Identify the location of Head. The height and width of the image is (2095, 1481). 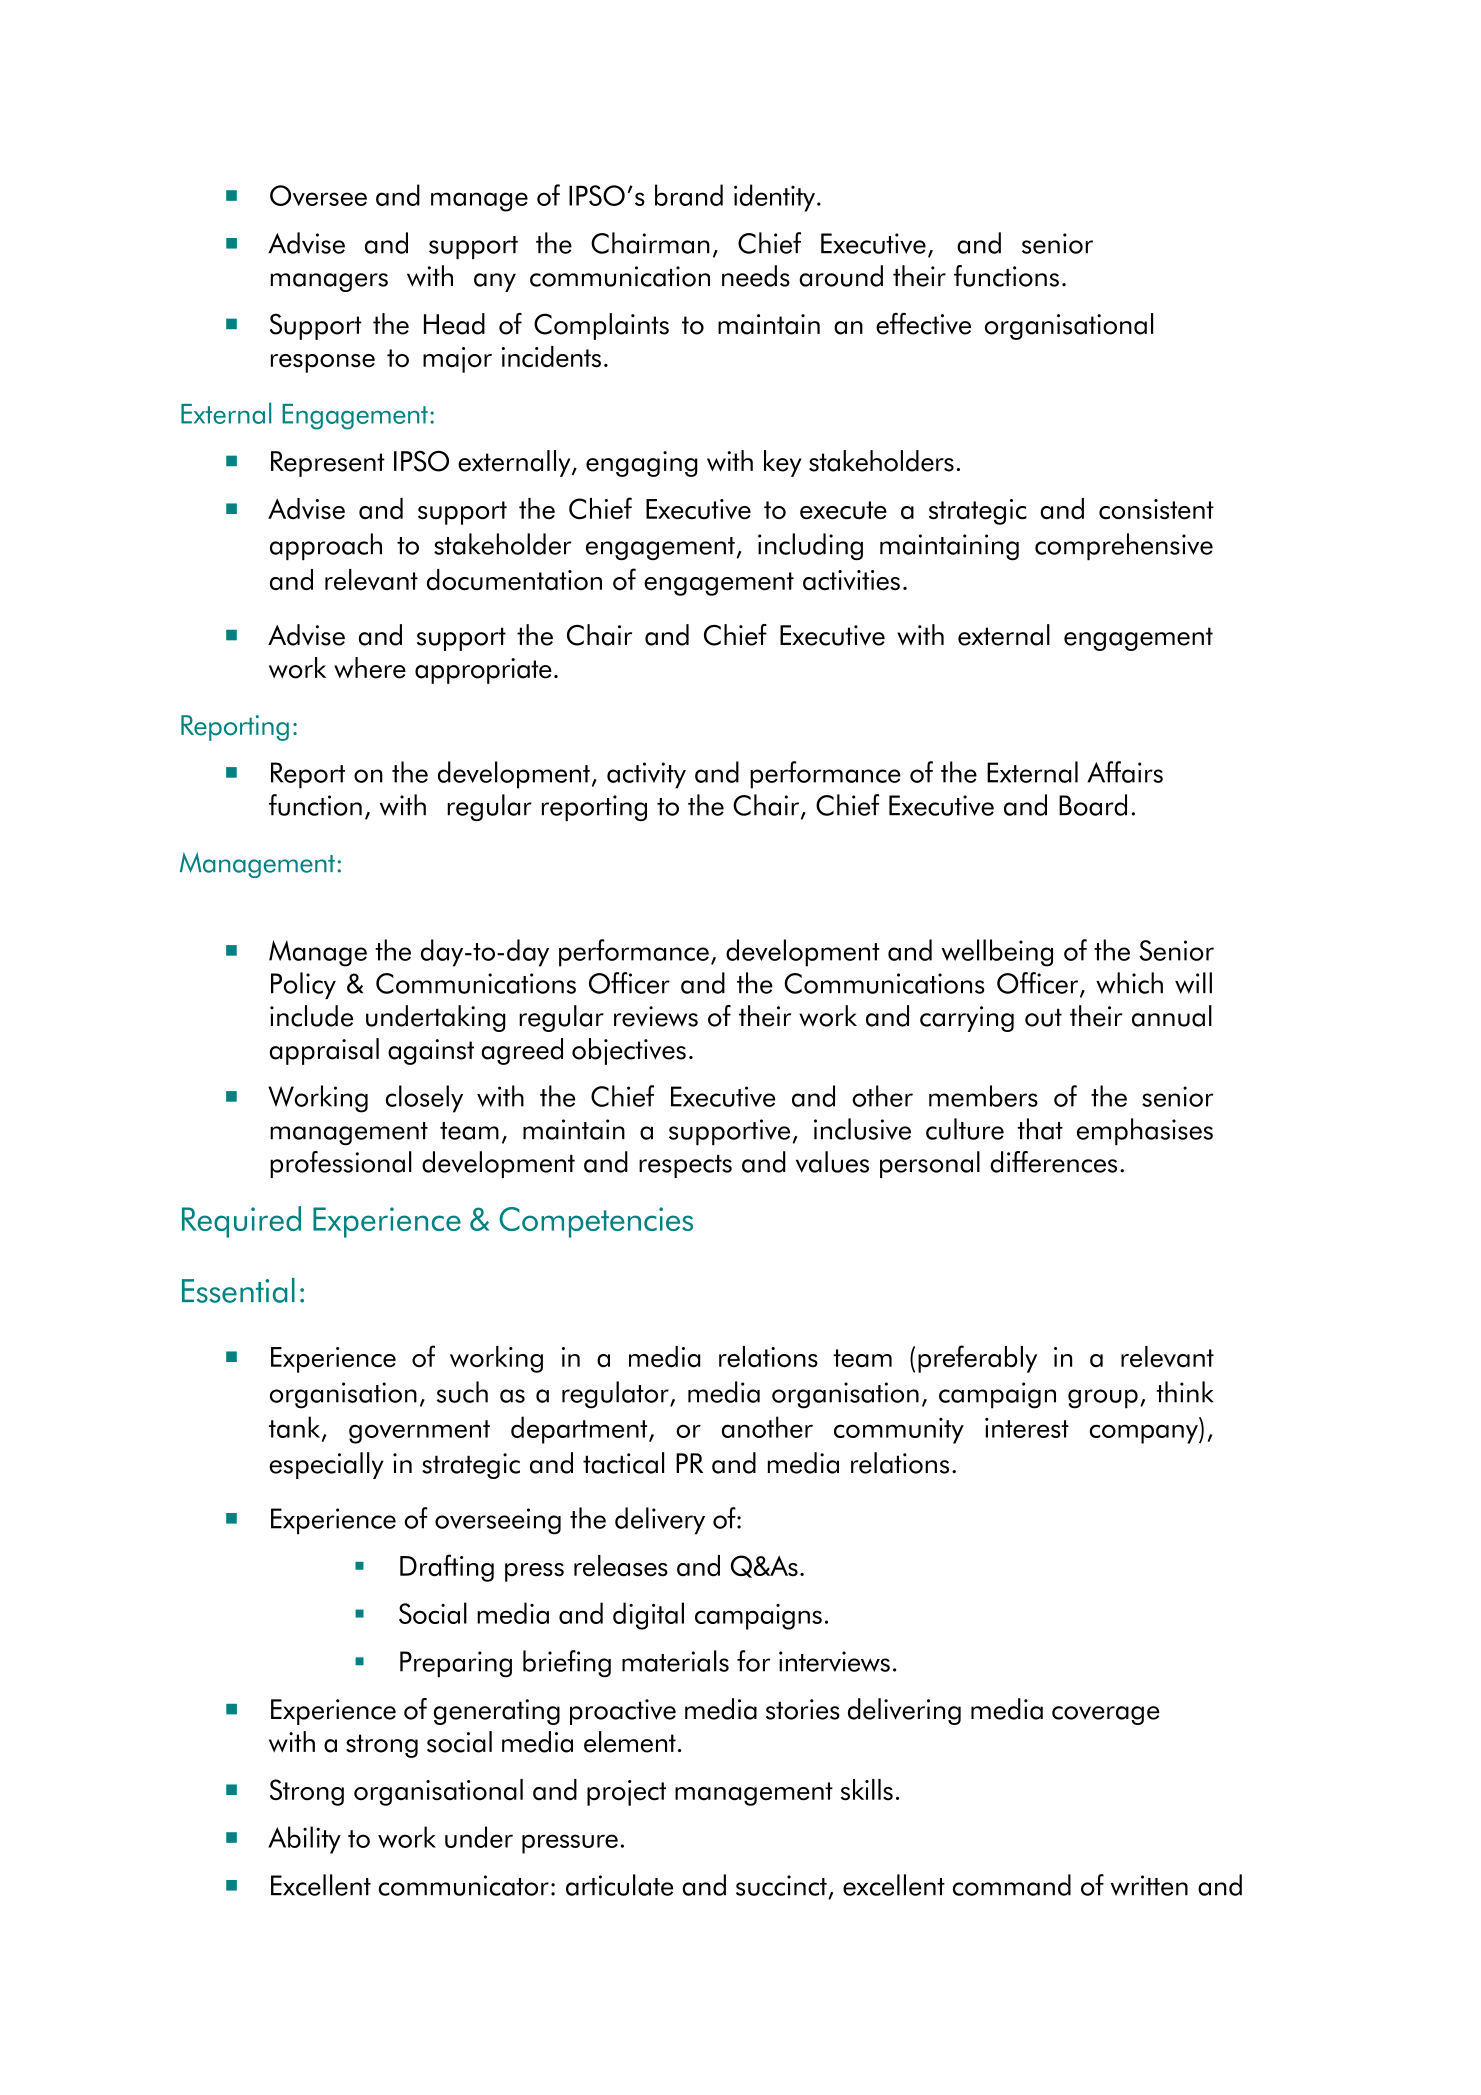
(454, 324).
